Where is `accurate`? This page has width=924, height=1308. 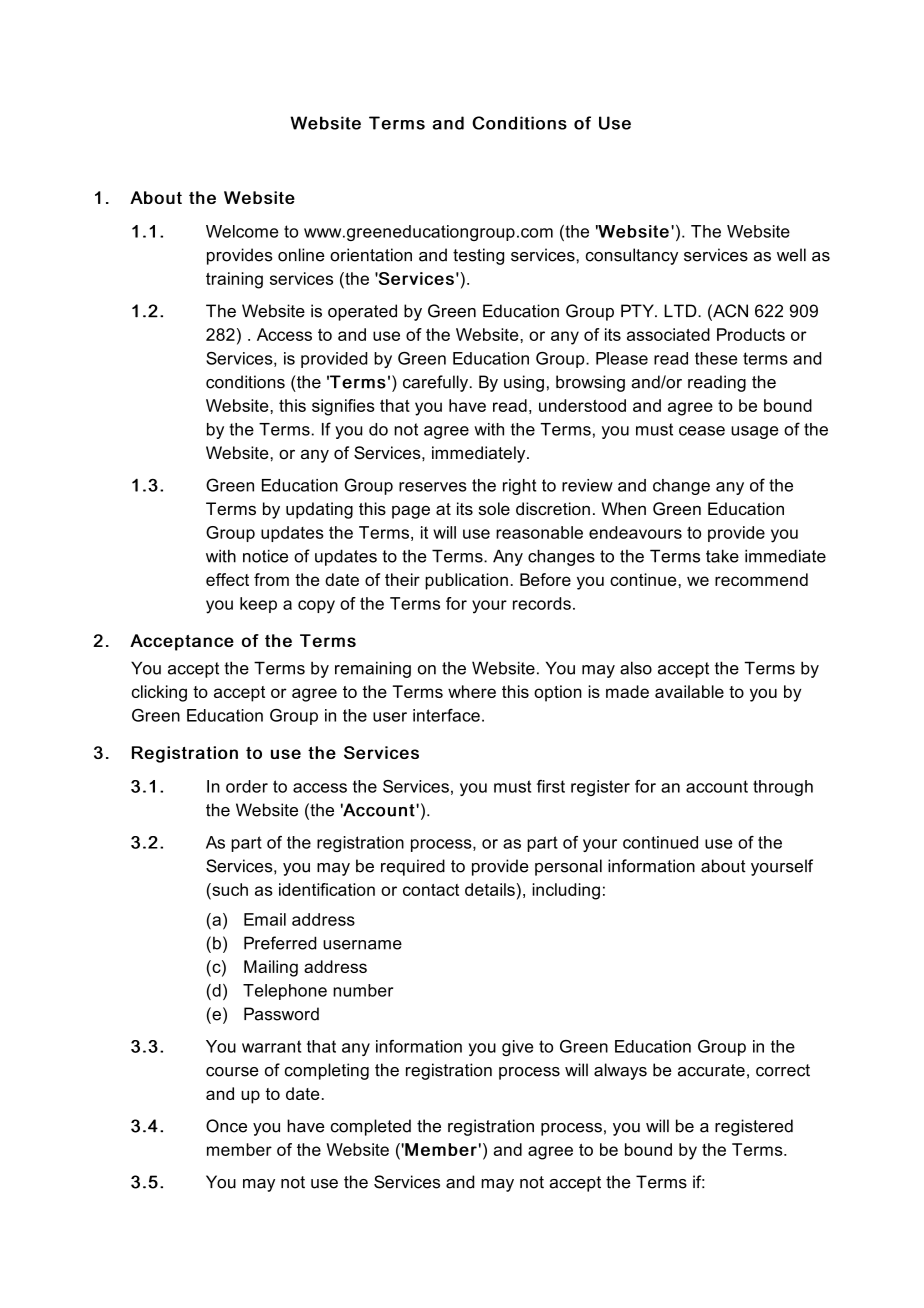
accurate is located at coordinates (711, 1070).
